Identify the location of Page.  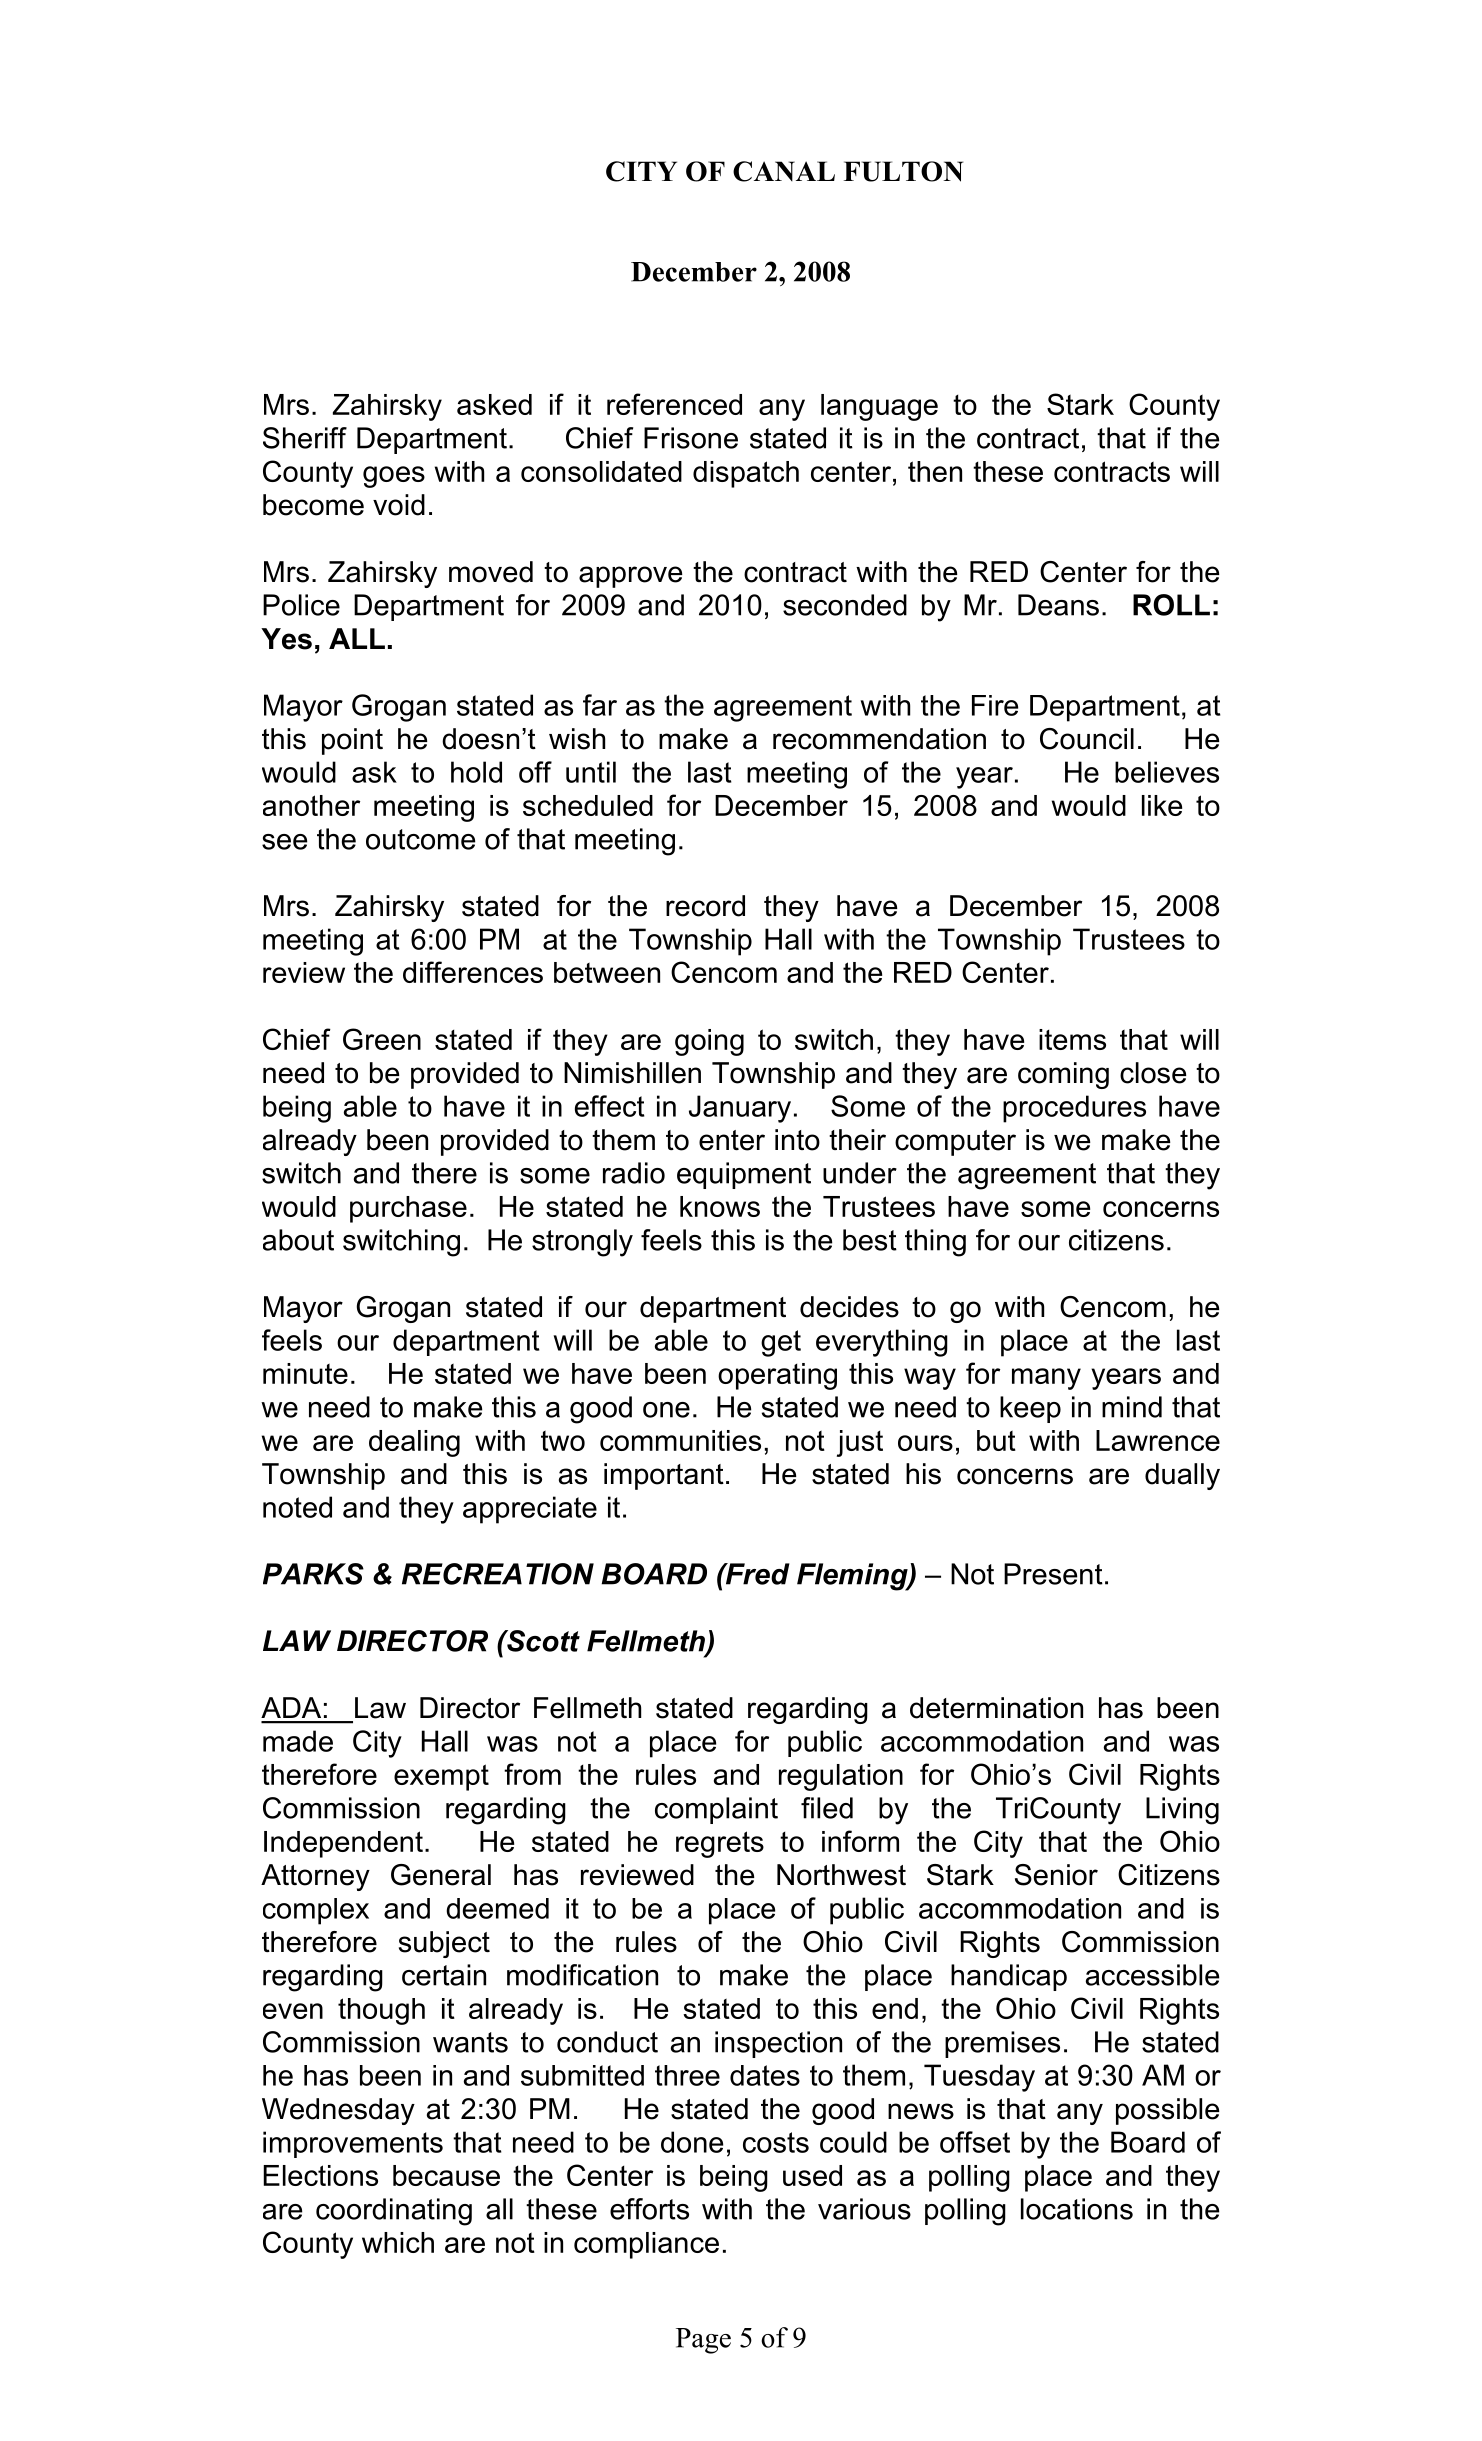
(703, 2341).
